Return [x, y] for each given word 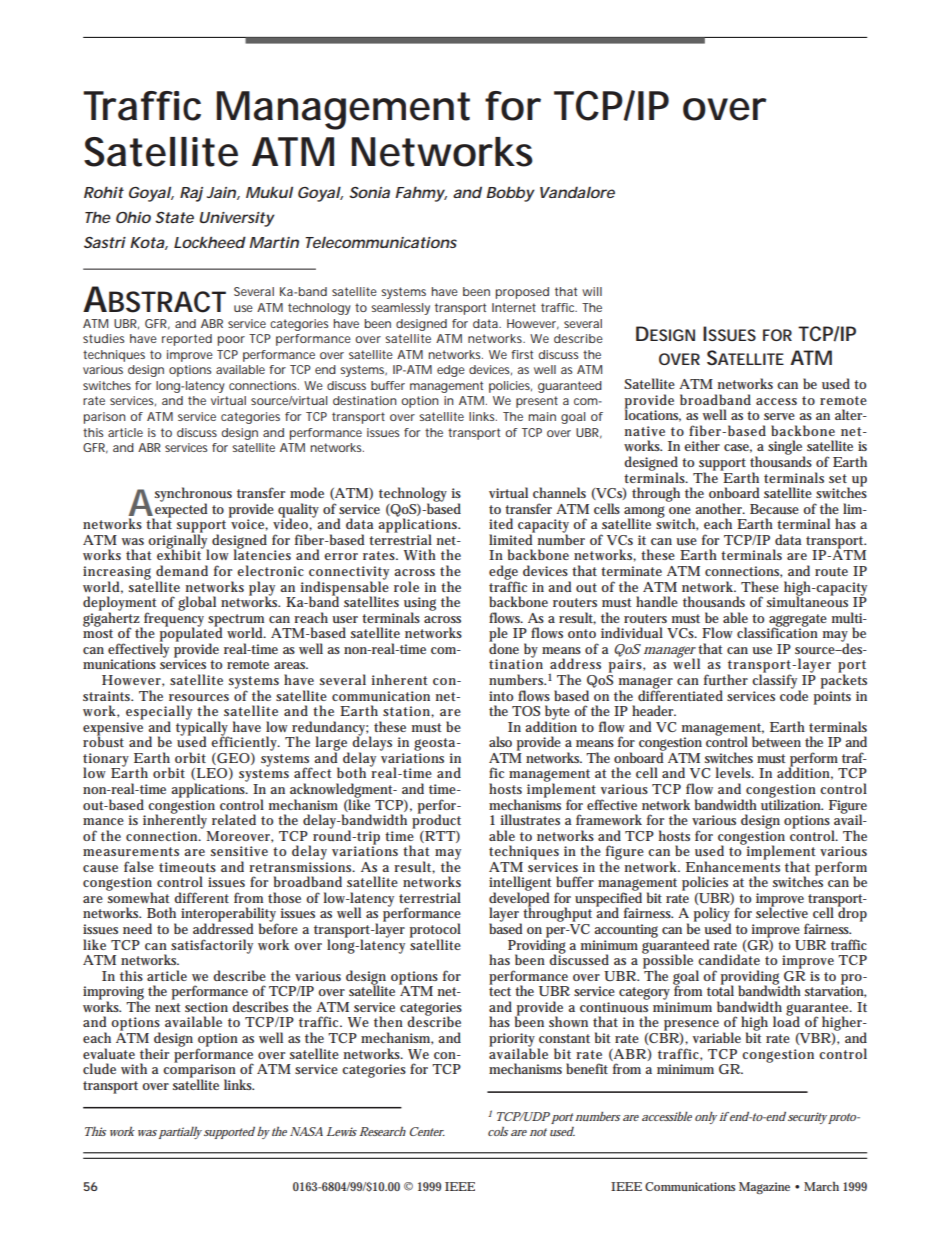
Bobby [510, 194]
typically [204, 728]
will [592, 291]
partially [180, 1133]
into [501, 696]
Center [427, 1131]
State [174, 217]
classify [776, 681]
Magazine [764, 1188]
